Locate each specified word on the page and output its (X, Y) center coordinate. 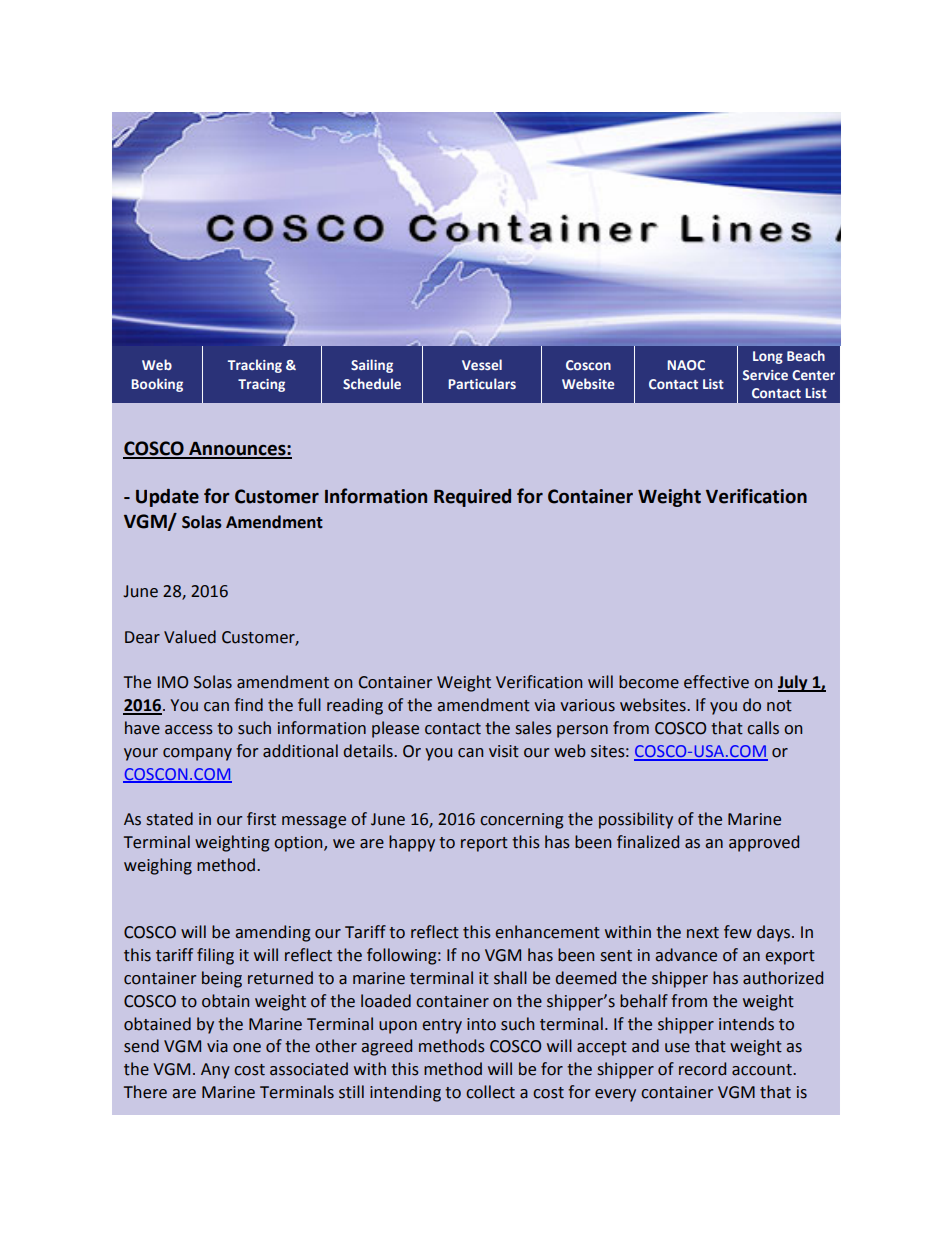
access (189, 730)
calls (763, 728)
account (763, 1070)
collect (490, 1092)
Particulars (482, 383)
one (247, 1048)
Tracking (255, 366)
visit (504, 751)
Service (765, 375)
